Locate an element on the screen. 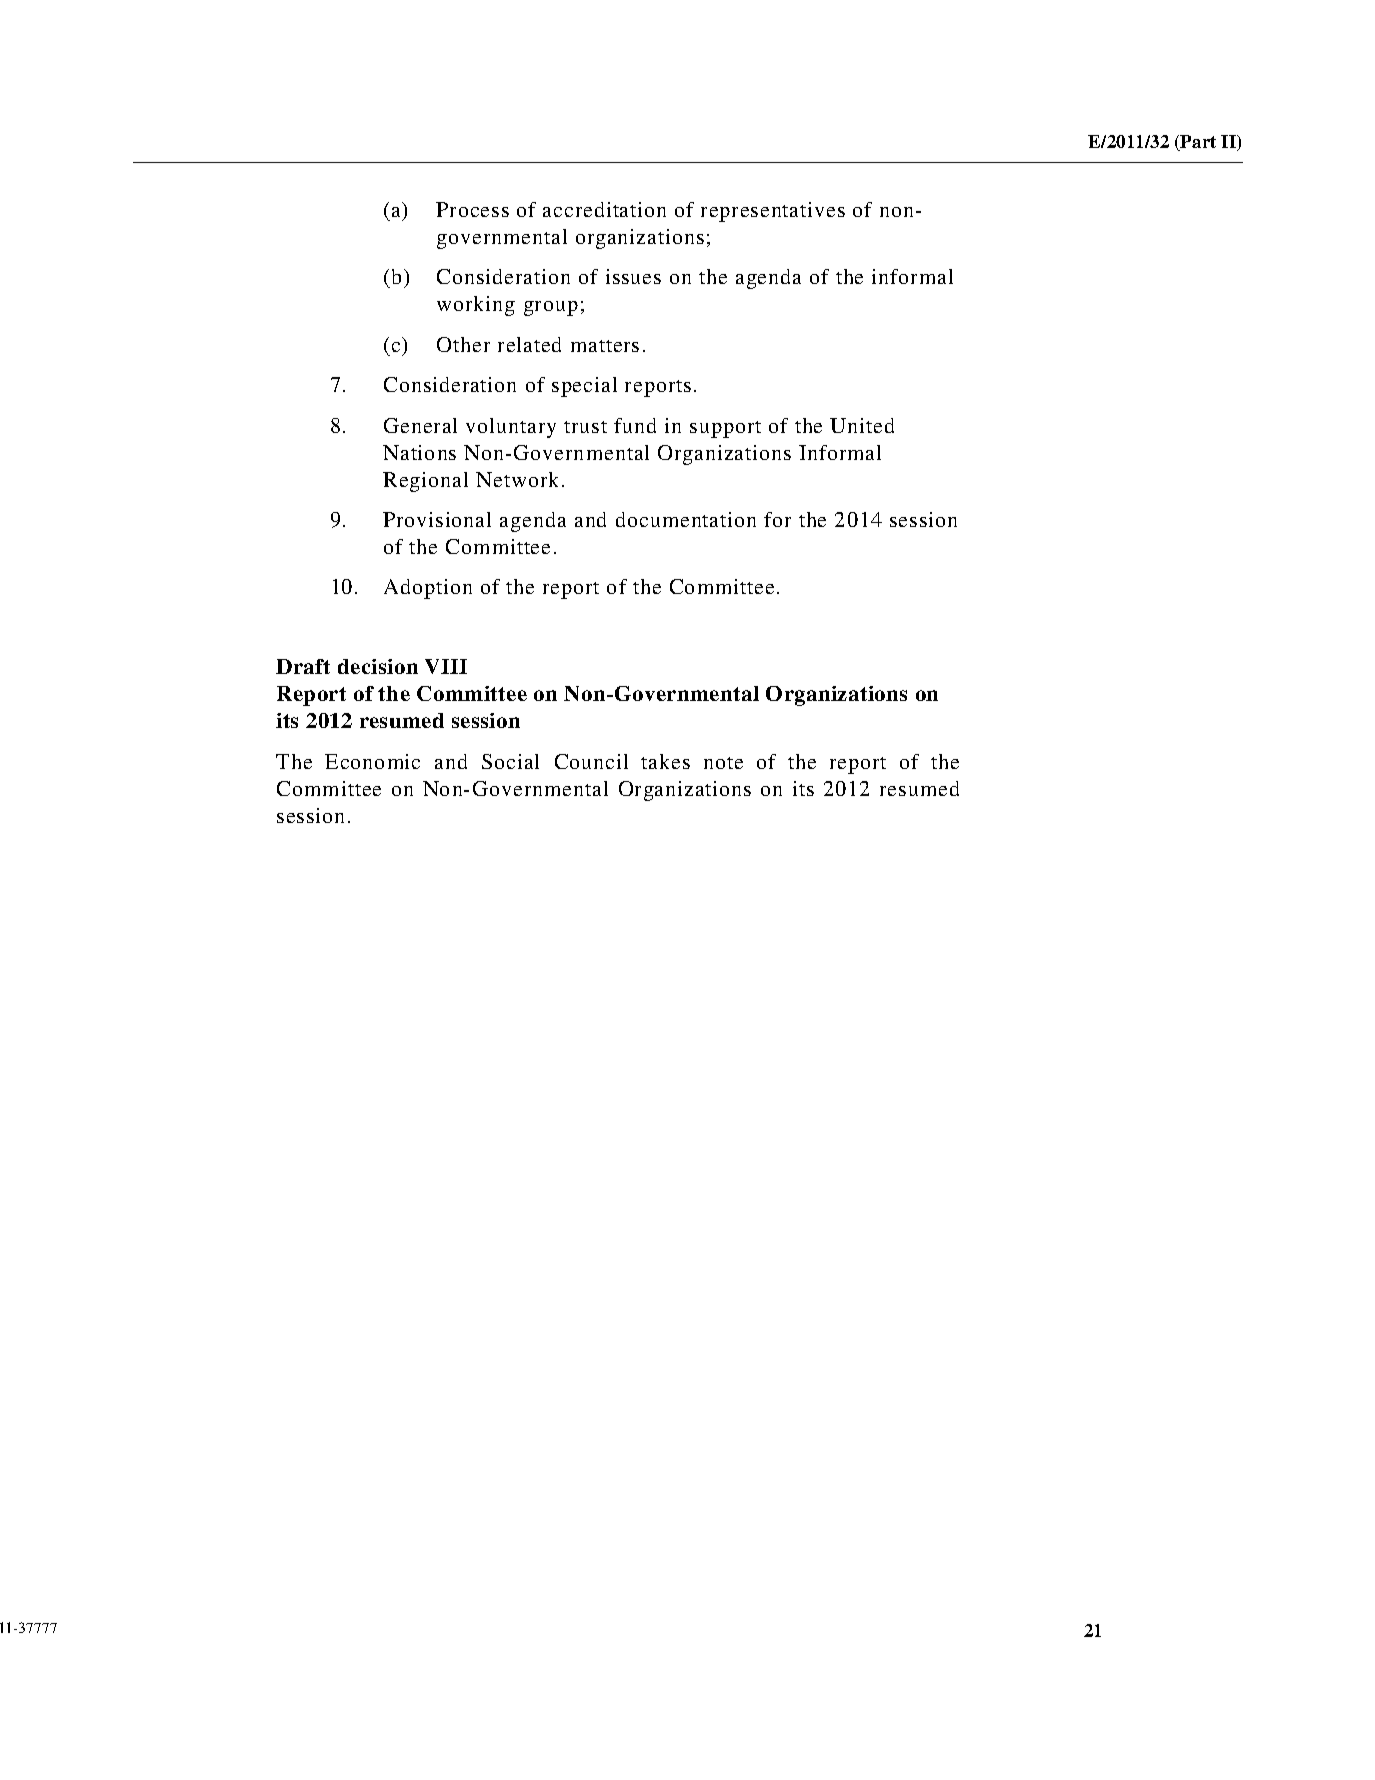 The width and height of the screenshot is (1375, 1780). Process is located at coordinates (472, 209).
